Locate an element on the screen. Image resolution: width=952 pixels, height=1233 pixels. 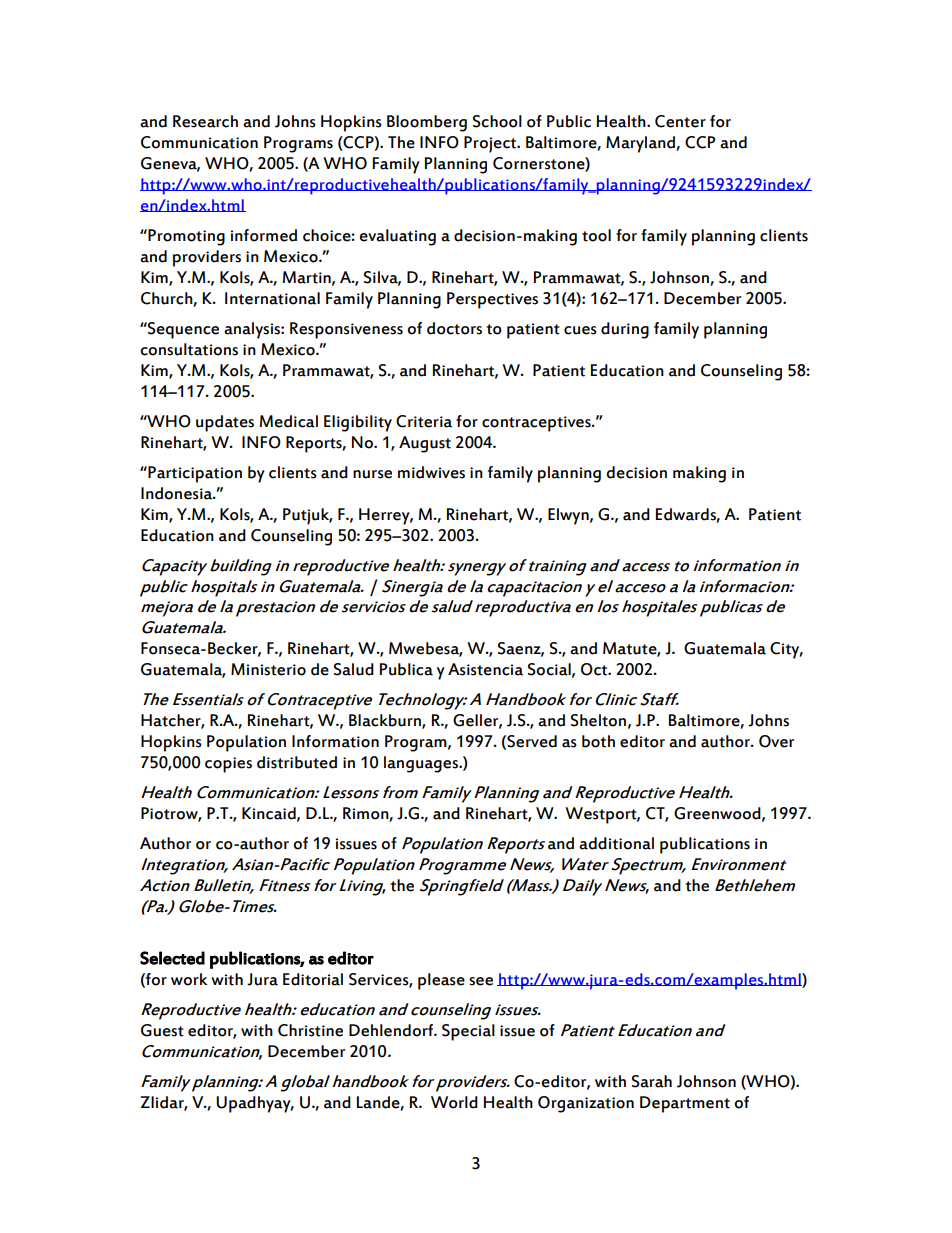
Research is located at coordinates (205, 121).
